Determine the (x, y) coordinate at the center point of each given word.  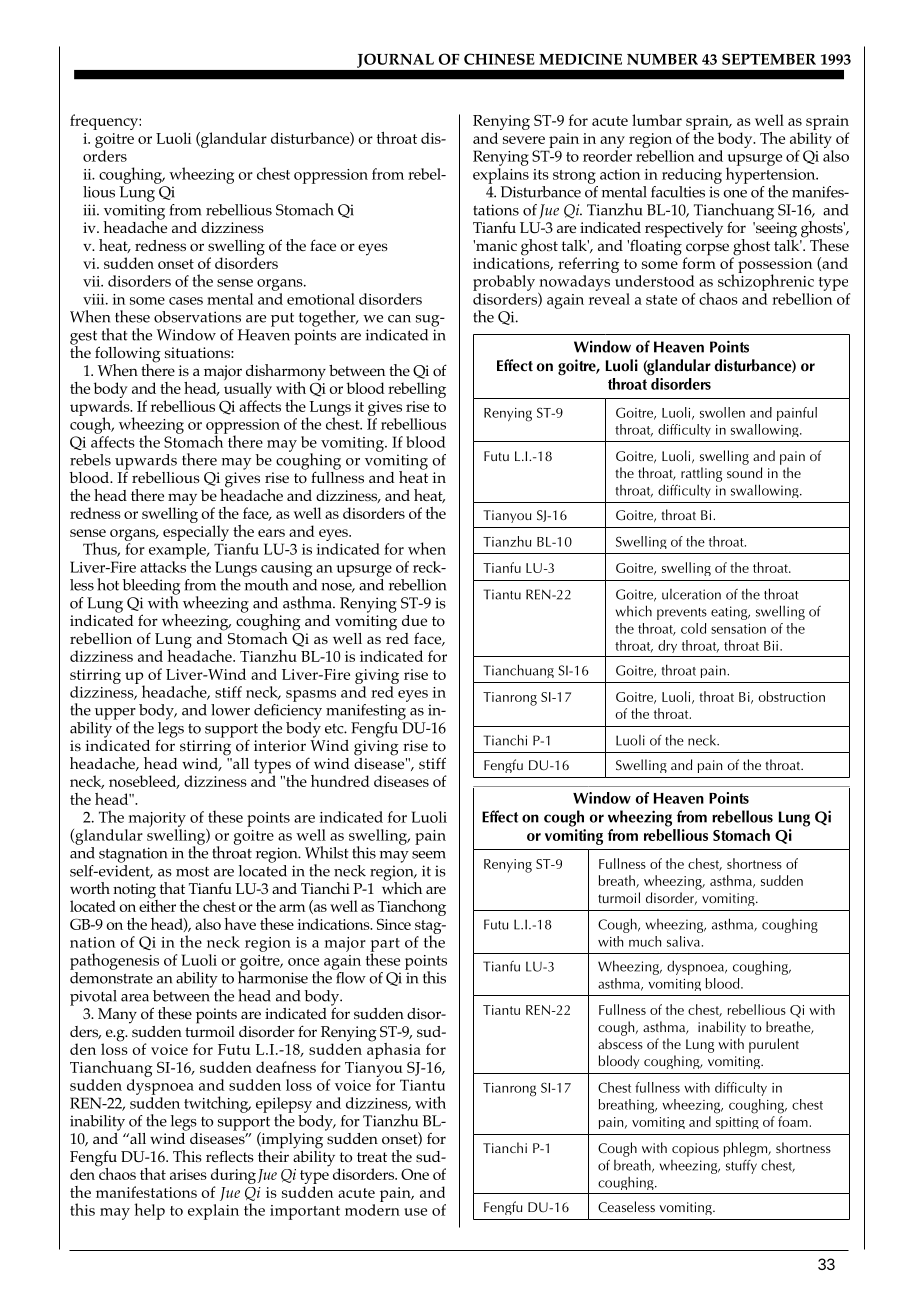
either (157, 904)
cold (693, 628)
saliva (683, 941)
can (399, 319)
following (128, 355)
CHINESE (499, 59)
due (414, 620)
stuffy (741, 1167)
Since (394, 924)
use (415, 1212)
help (149, 1211)
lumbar (657, 120)
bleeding (151, 588)
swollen (722, 412)
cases (186, 301)
